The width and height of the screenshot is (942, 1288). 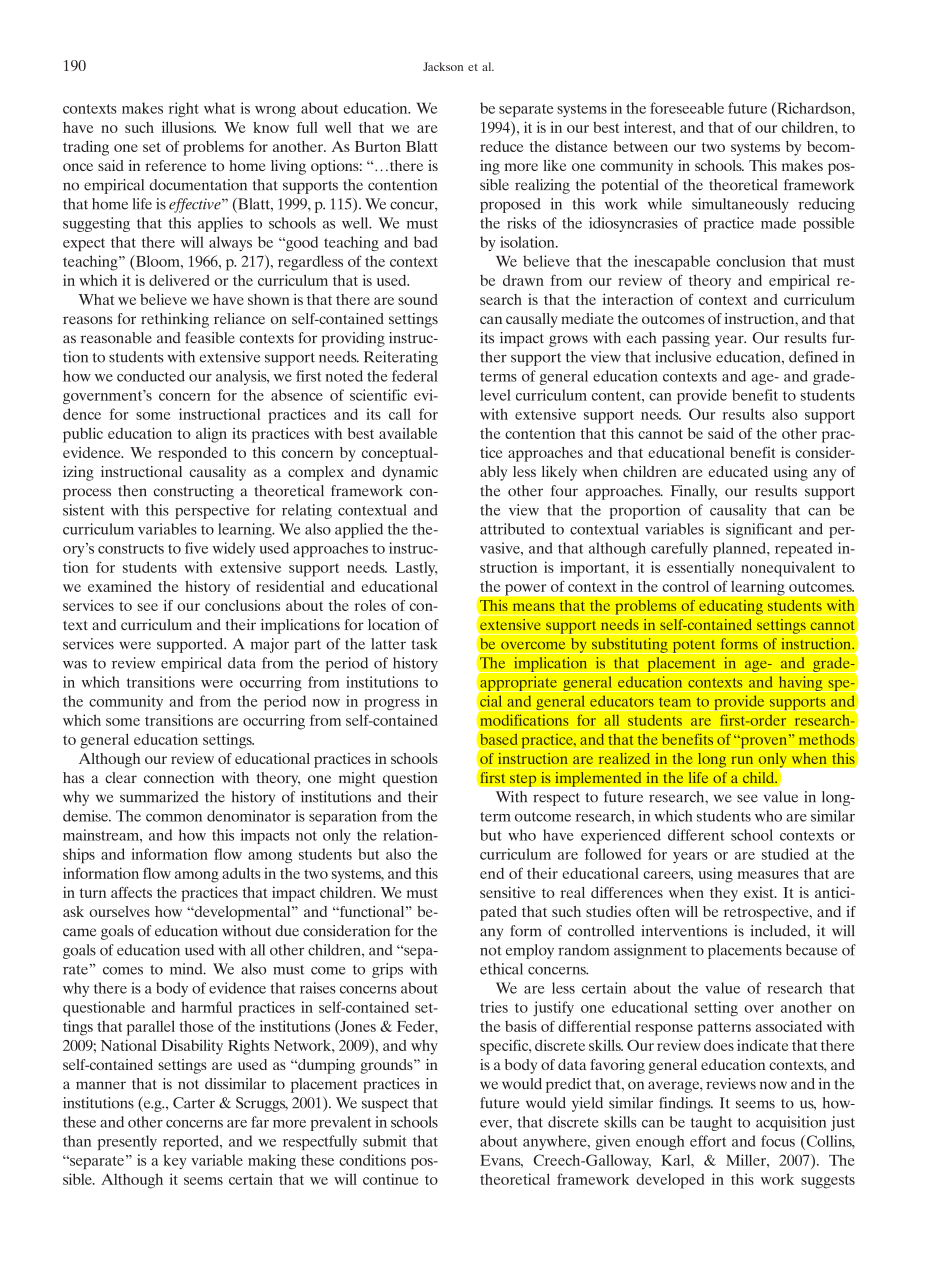 What do you see at coordinates (683, 357) in the screenshot?
I see `inclusive` at bounding box center [683, 357].
